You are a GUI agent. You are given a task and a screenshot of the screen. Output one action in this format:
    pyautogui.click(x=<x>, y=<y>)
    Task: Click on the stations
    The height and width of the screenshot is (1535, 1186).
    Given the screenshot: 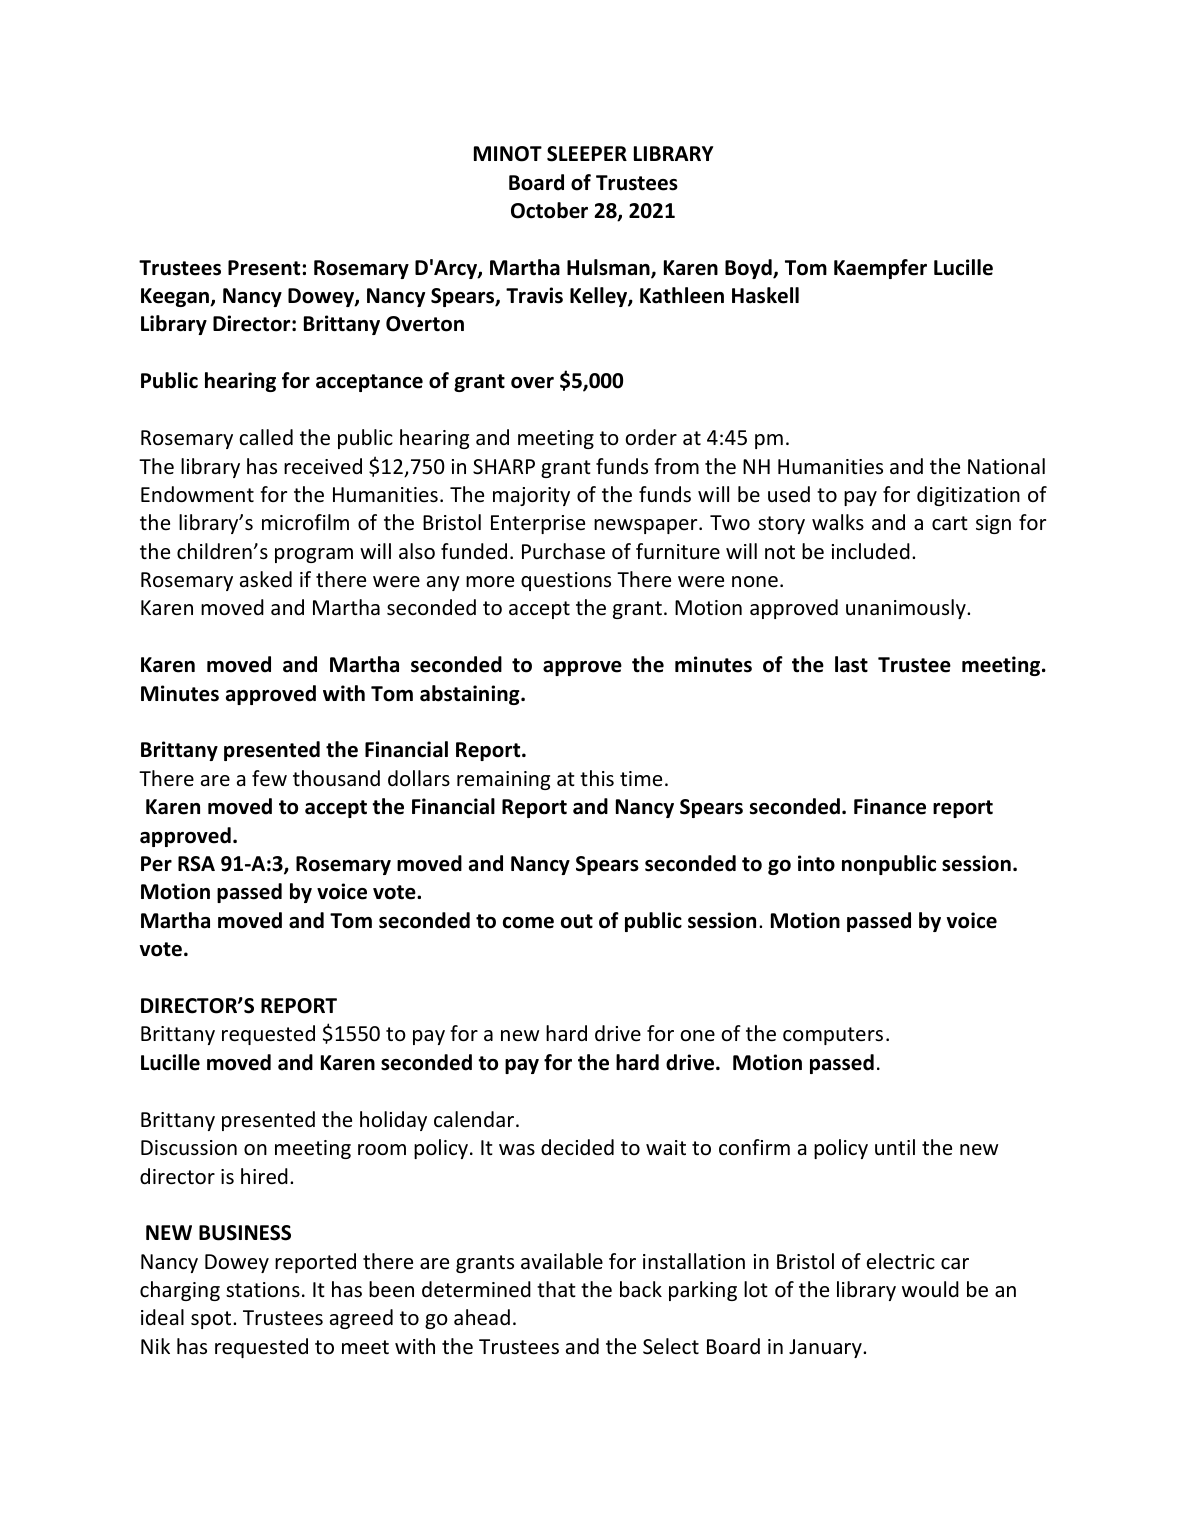 What is the action you would take?
    pyautogui.click(x=263, y=1290)
